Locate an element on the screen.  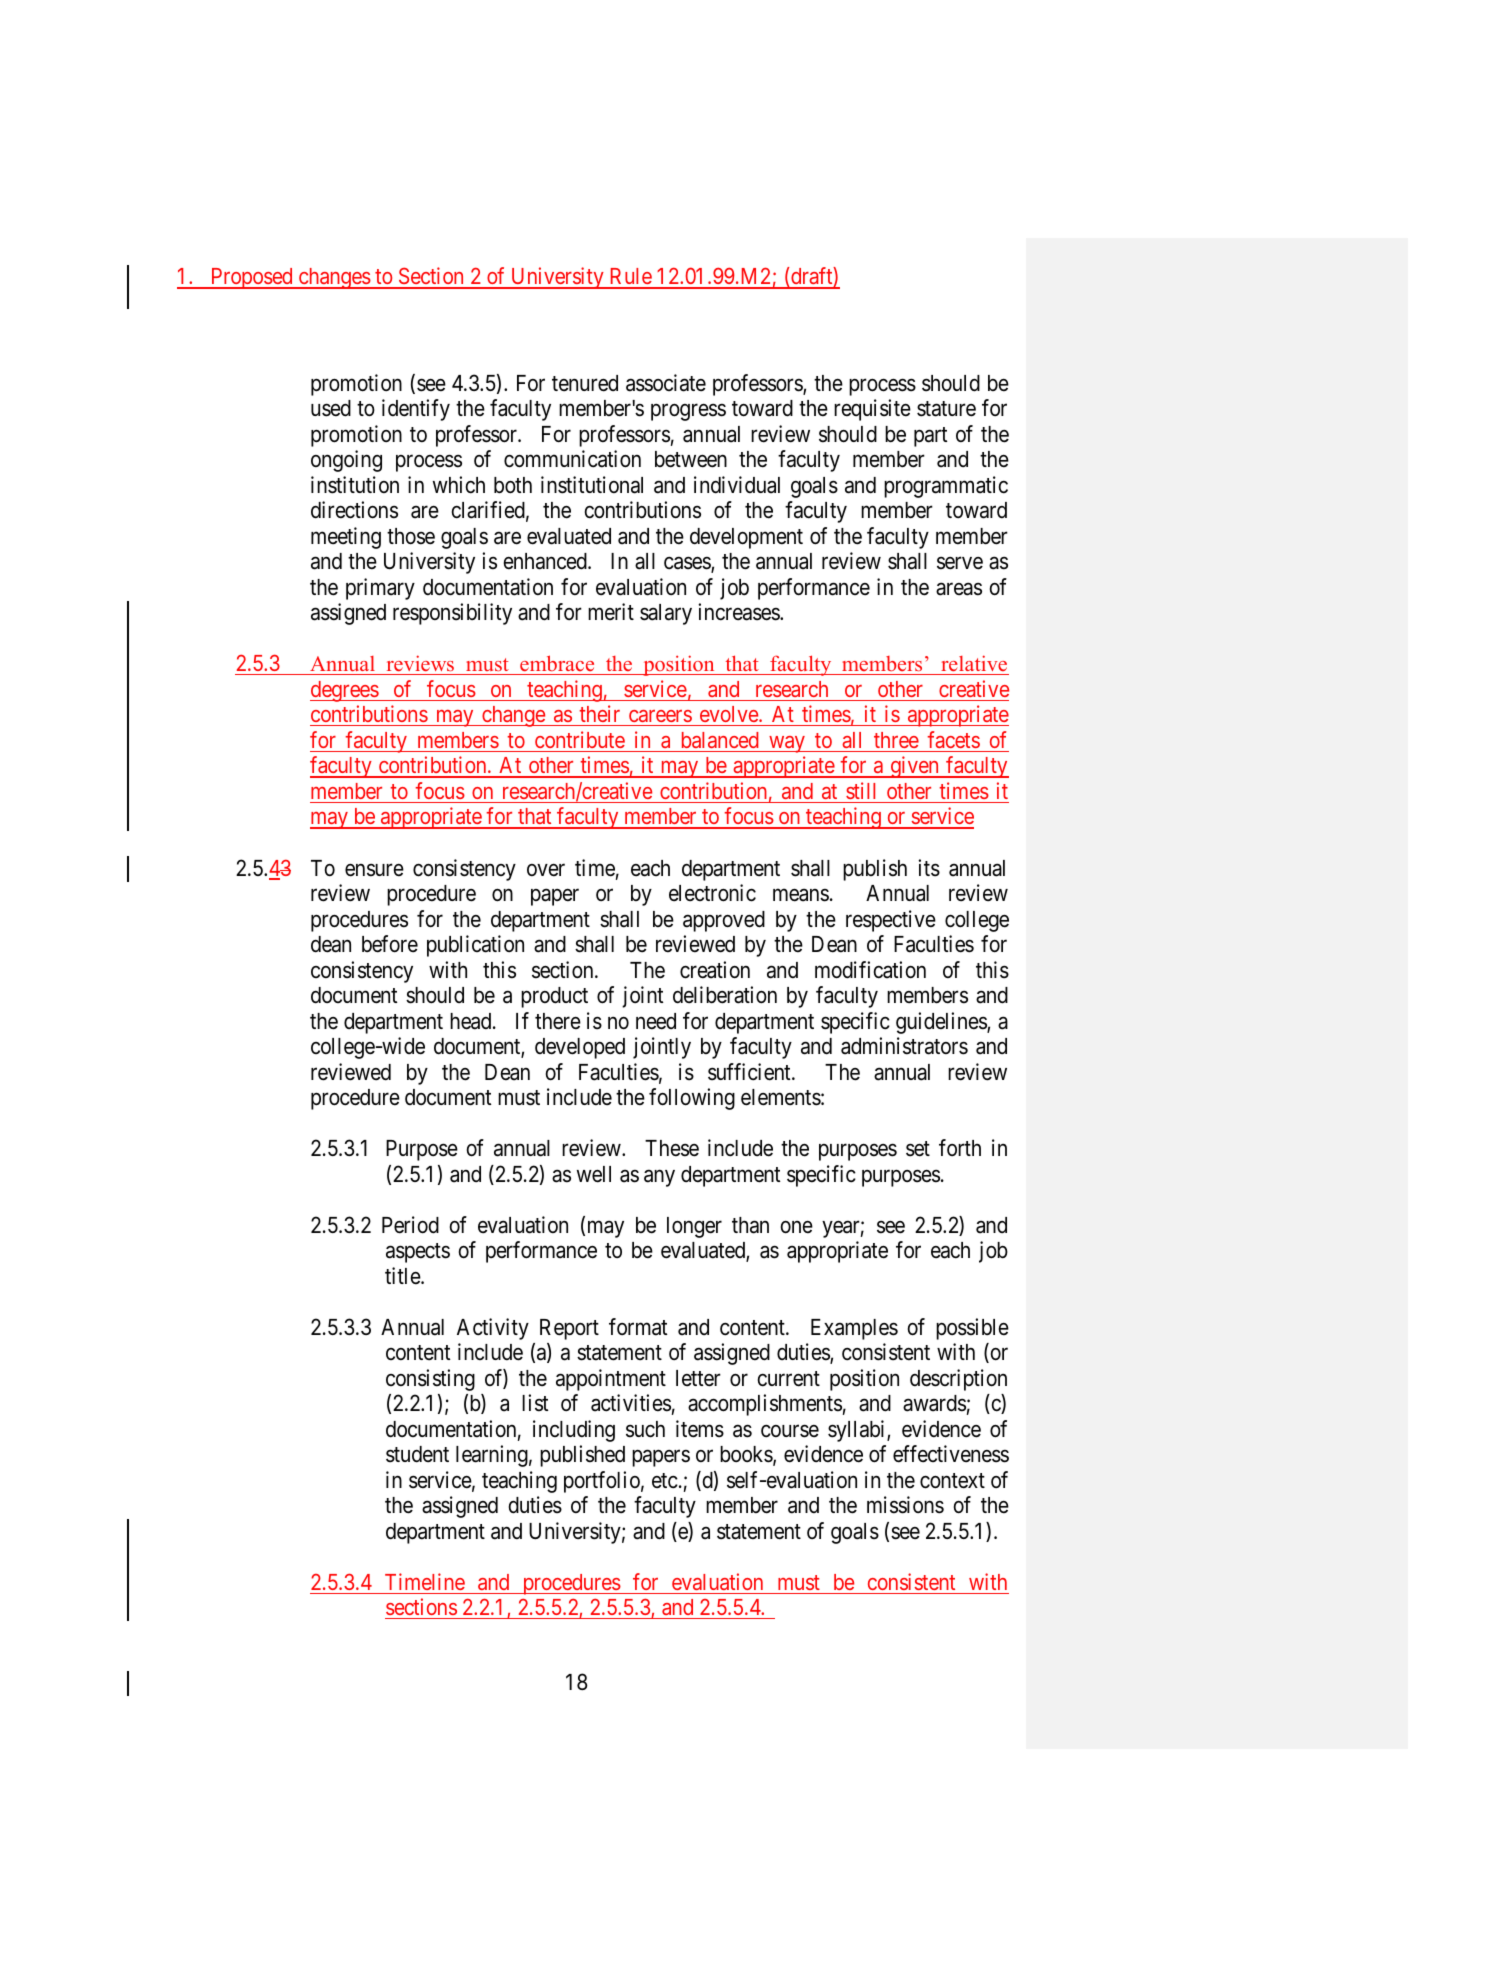
student is located at coordinates (417, 1454).
